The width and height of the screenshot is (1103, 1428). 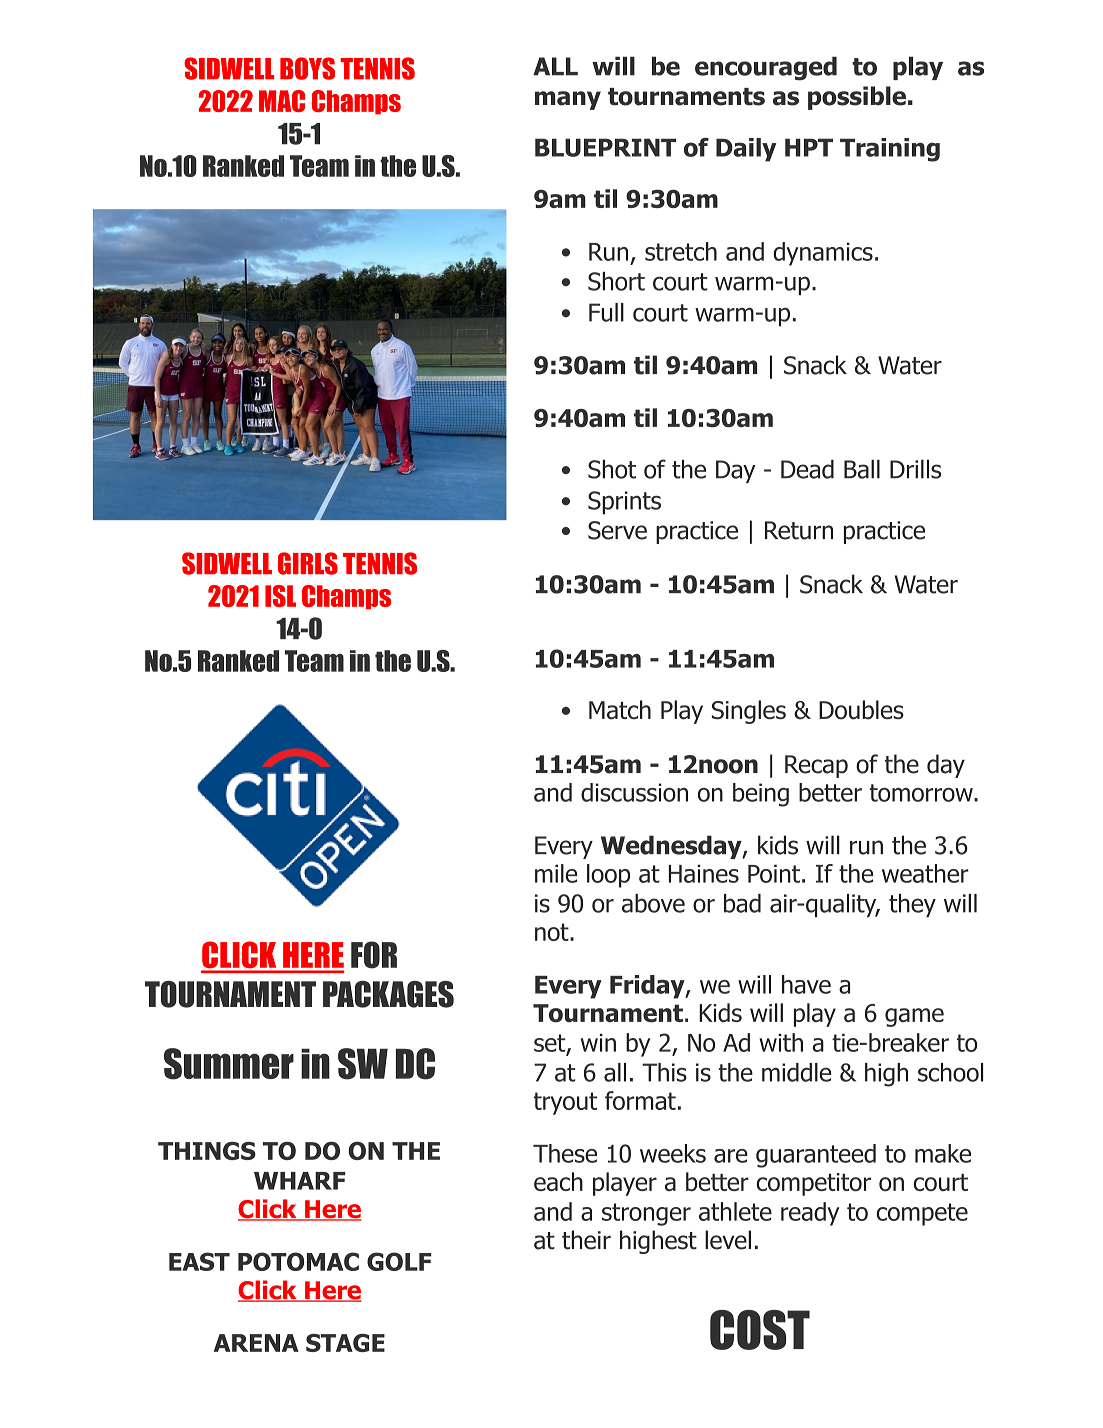 What do you see at coordinates (388, 994) in the screenshot?
I see `PACKAGES` at bounding box center [388, 994].
